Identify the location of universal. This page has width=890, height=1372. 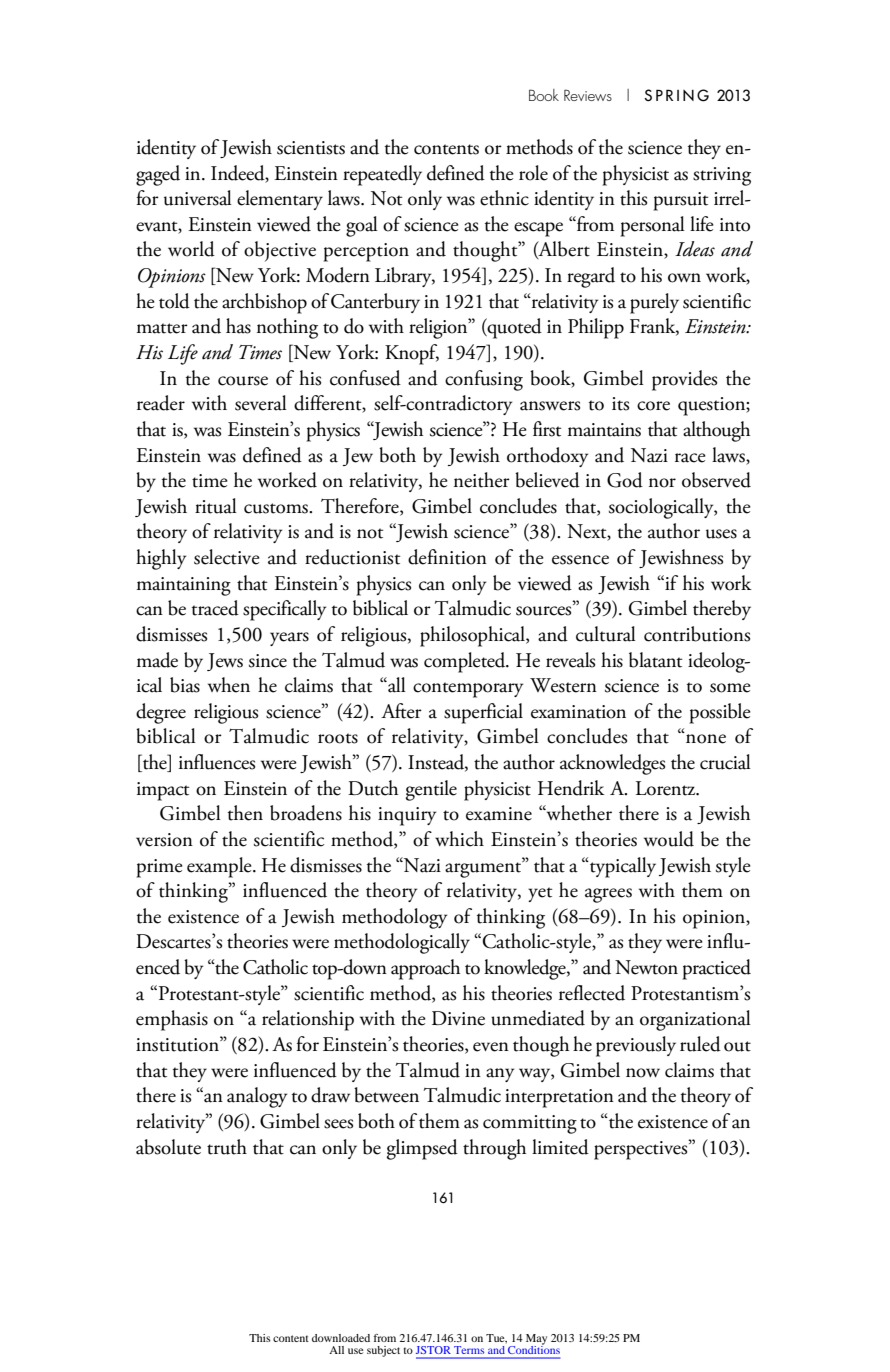
(198, 198).
